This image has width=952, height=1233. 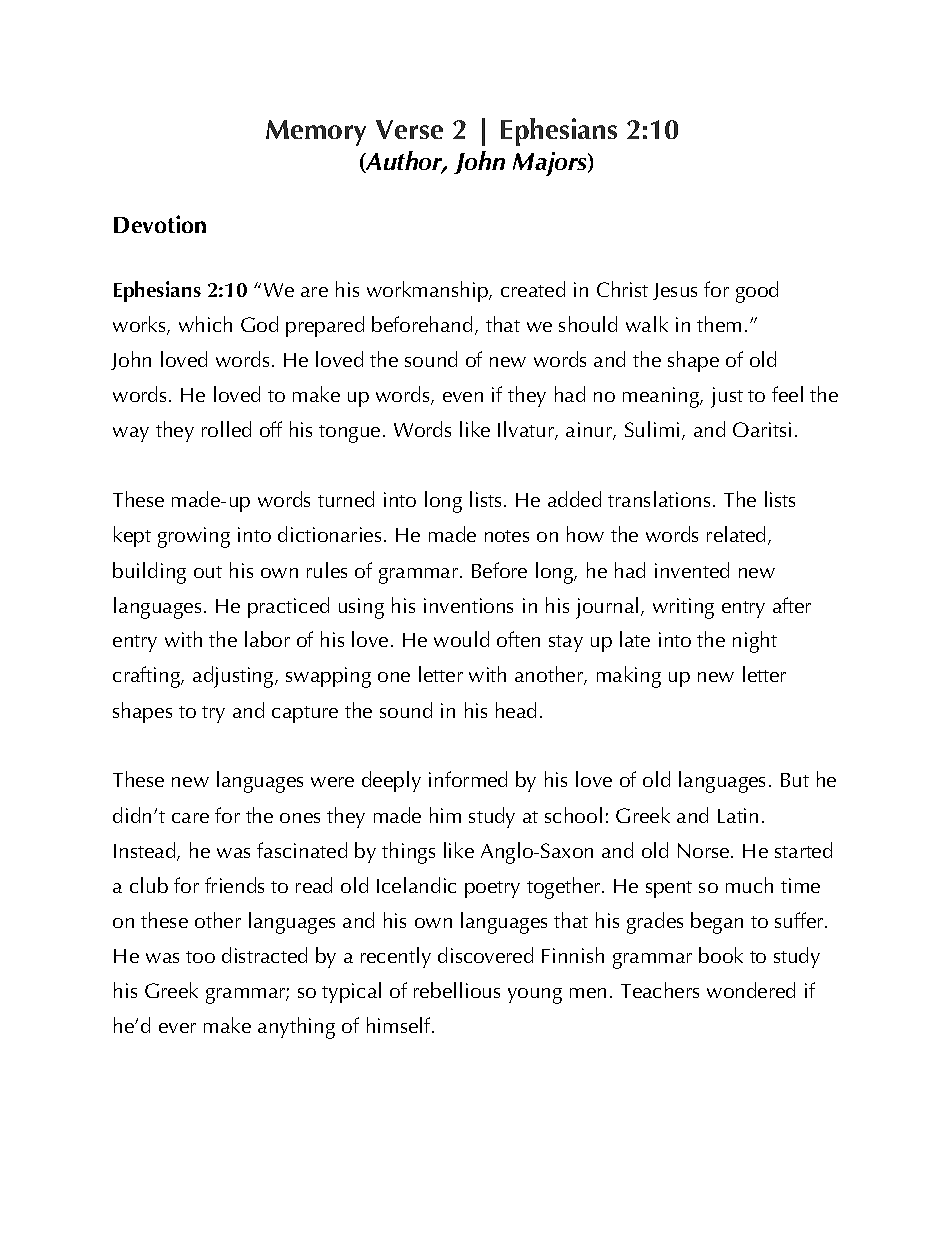 What do you see at coordinates (468, 605) in the image?
I see `inventions` at bounding box center [468, 605].
